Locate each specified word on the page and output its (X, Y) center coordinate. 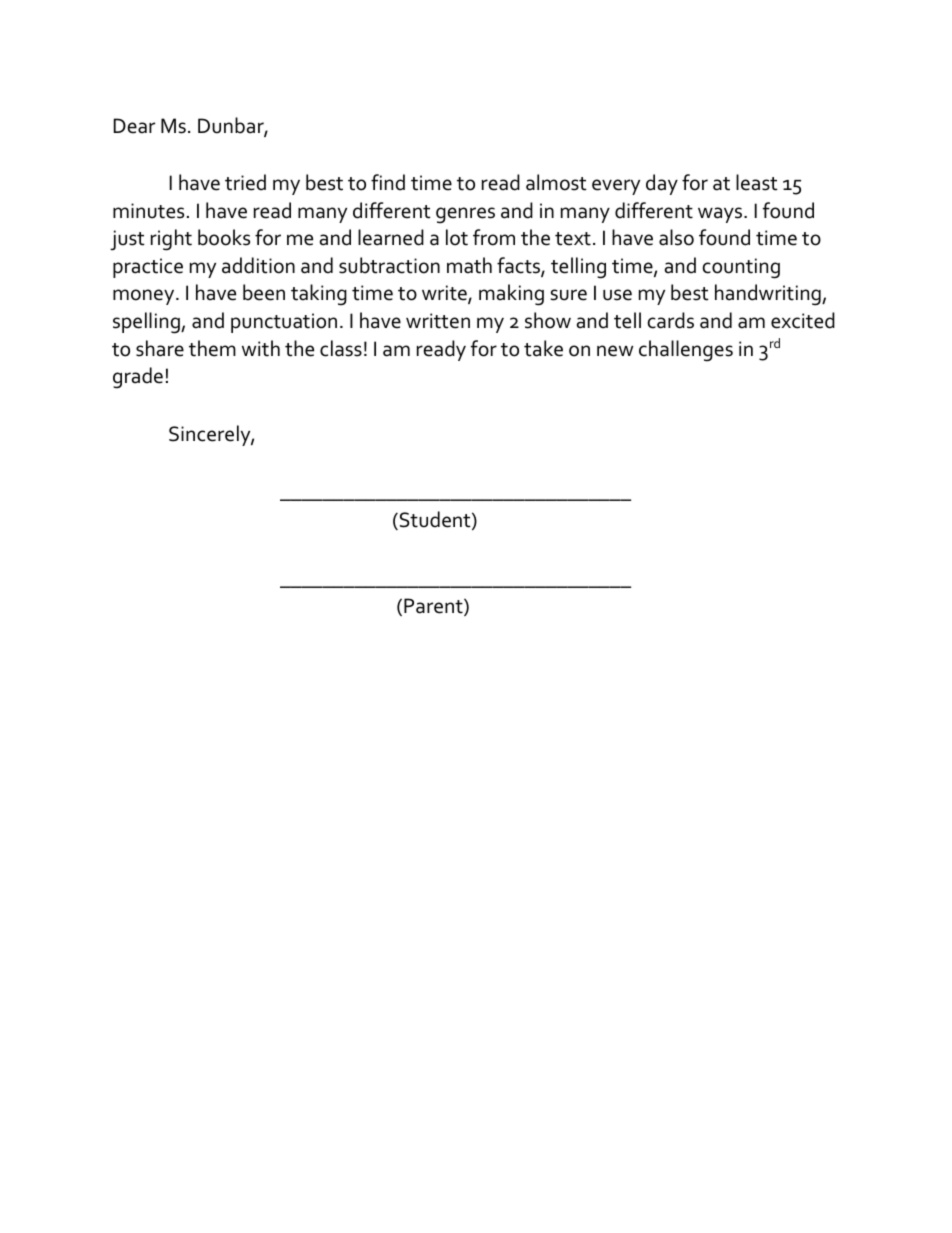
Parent (434, 607)
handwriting (769, 295)
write (445, 294)
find (388, 182)
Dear (134, 126)
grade (138, 378)
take (543, 348)
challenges (686, 351)
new (615, 351)
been (264, 292)
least (757, 182)
